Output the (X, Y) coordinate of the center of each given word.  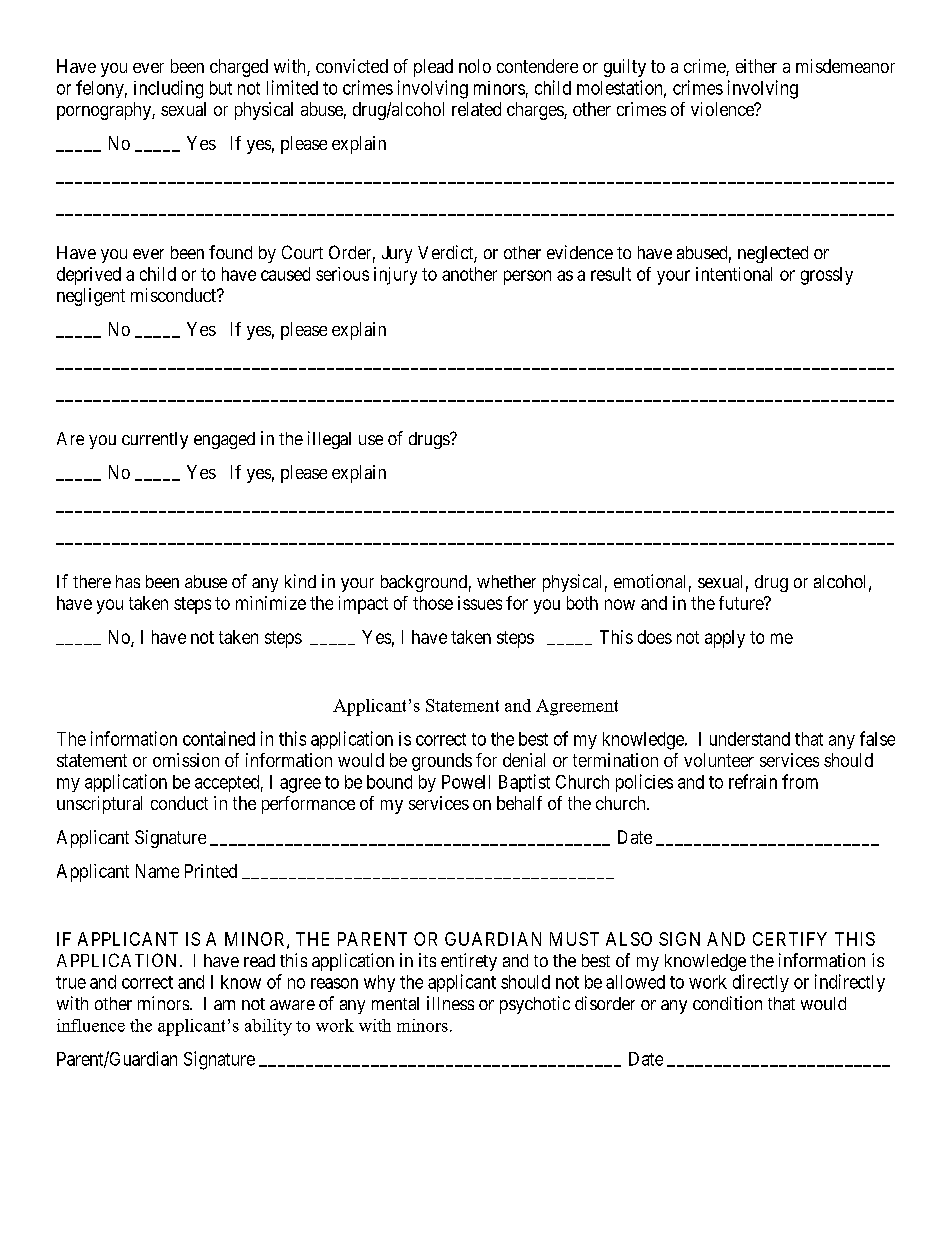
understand (750, 739)
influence (91, 1025)
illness (450, 1003)
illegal (329, 440)
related (476, 109)
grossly (827, 276)
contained (219, 738)
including (168, 89)
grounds (442, 762)
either (756, 66)
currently (155, 440)
